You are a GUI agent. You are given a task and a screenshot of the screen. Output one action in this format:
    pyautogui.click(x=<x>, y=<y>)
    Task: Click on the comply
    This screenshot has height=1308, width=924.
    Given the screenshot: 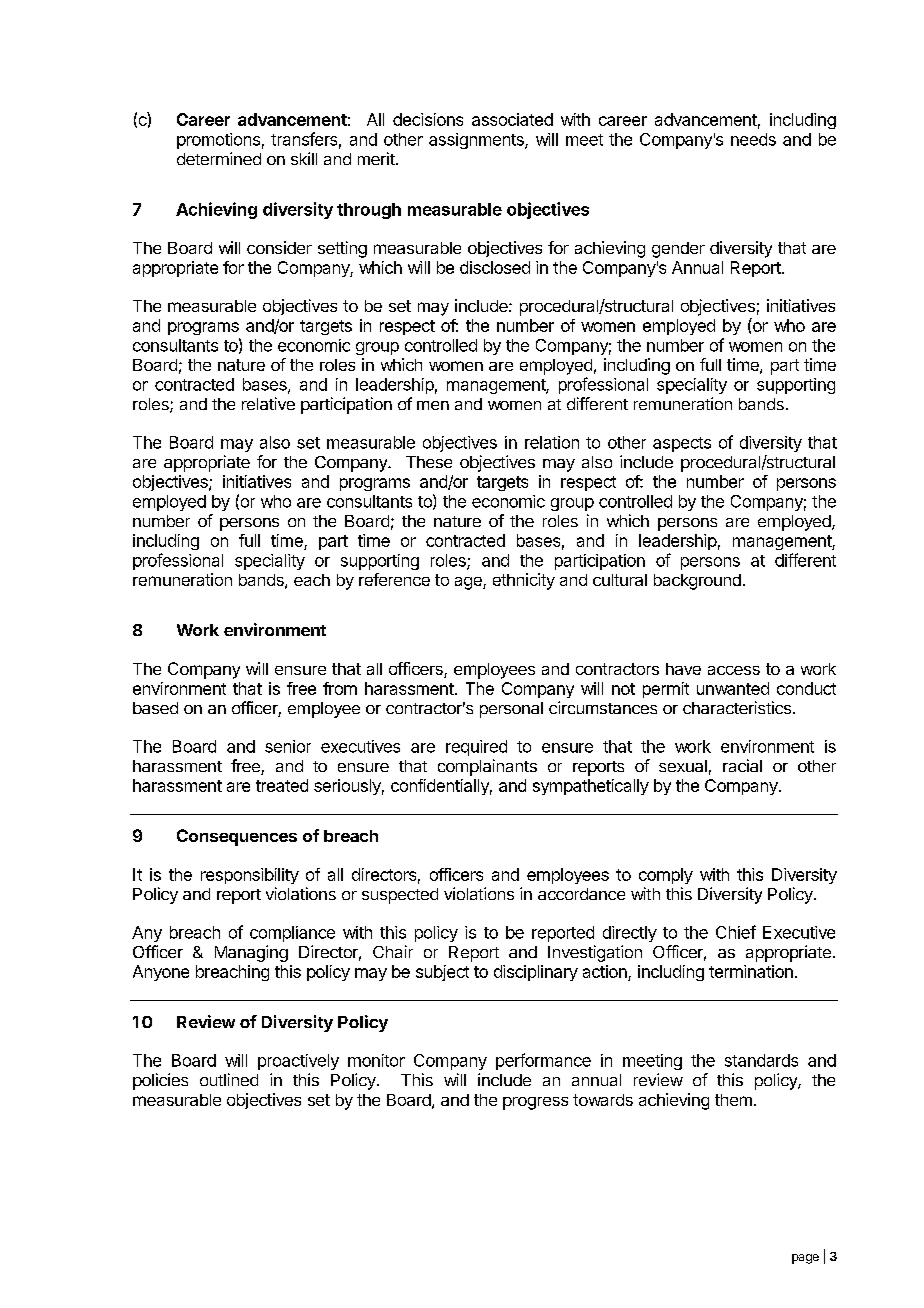 What is the action you would take?
    pyautogui.click(x=666, y=876)
